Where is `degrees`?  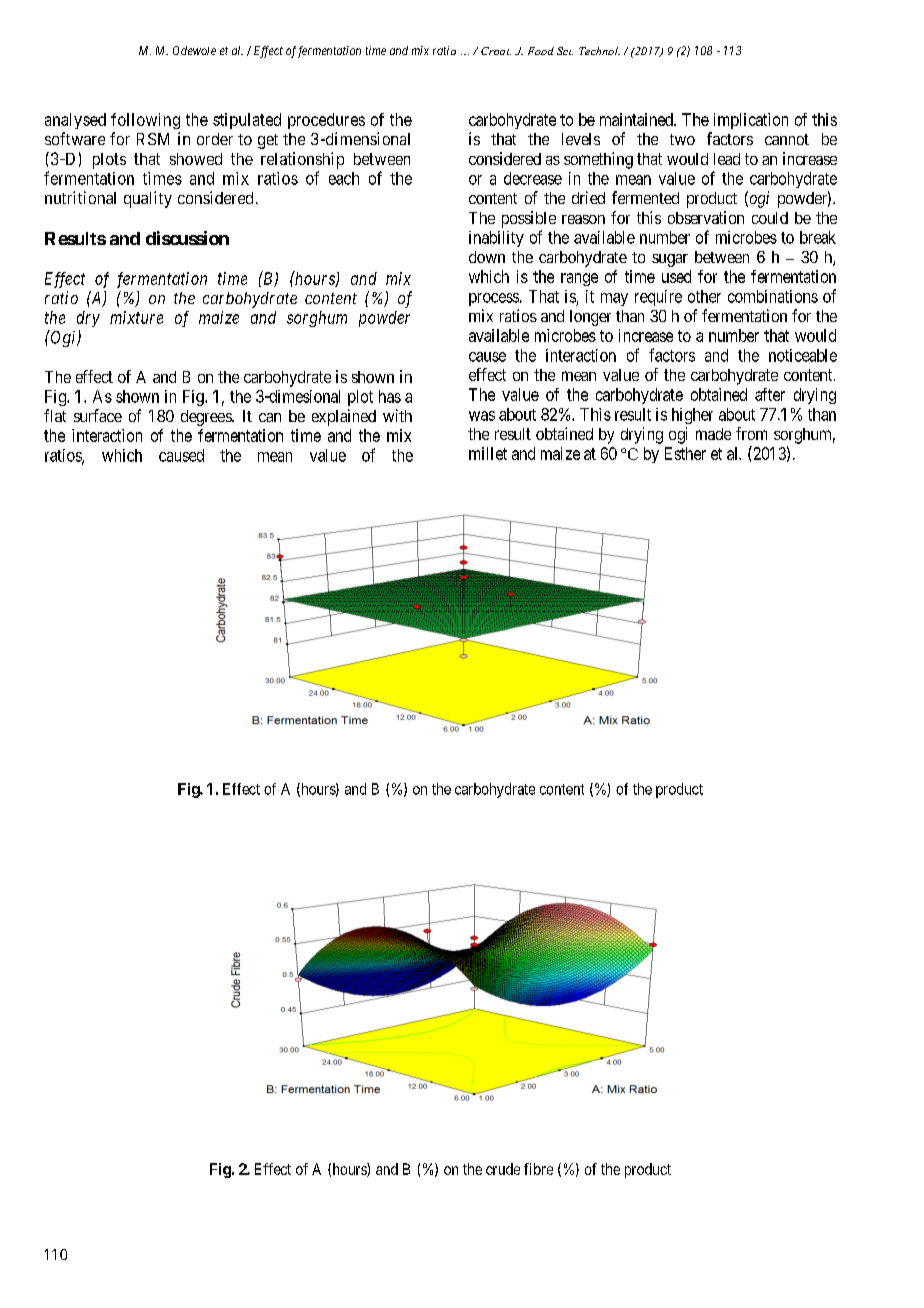
degrees is located at coordinates (207, 418).
